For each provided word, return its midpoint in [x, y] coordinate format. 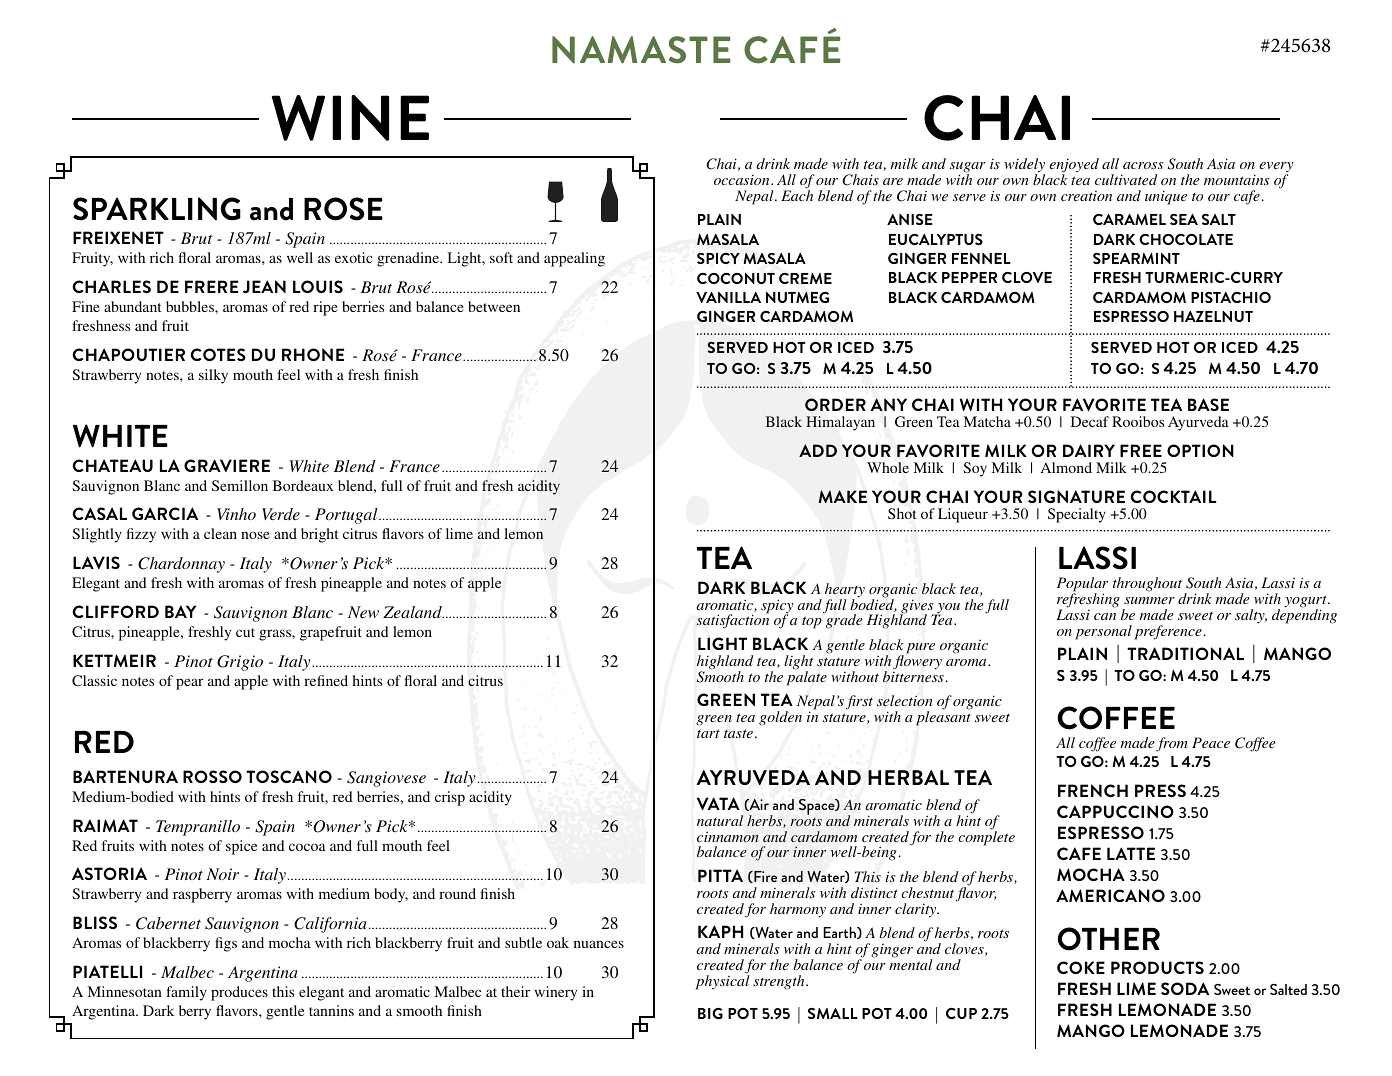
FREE [1141, 450]
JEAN [264, 286]
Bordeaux [303, 485]
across [1143, 165]
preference [1168, 632]
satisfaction [732, 621]
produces [239, 993]
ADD [818, 450]
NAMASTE [641, 50]
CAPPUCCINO [1115, 811]
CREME [805, 278]
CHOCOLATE [1186, 239]
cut [245, 632]
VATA [718, 803]
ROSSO [212, 776]
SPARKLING [157, 209]
